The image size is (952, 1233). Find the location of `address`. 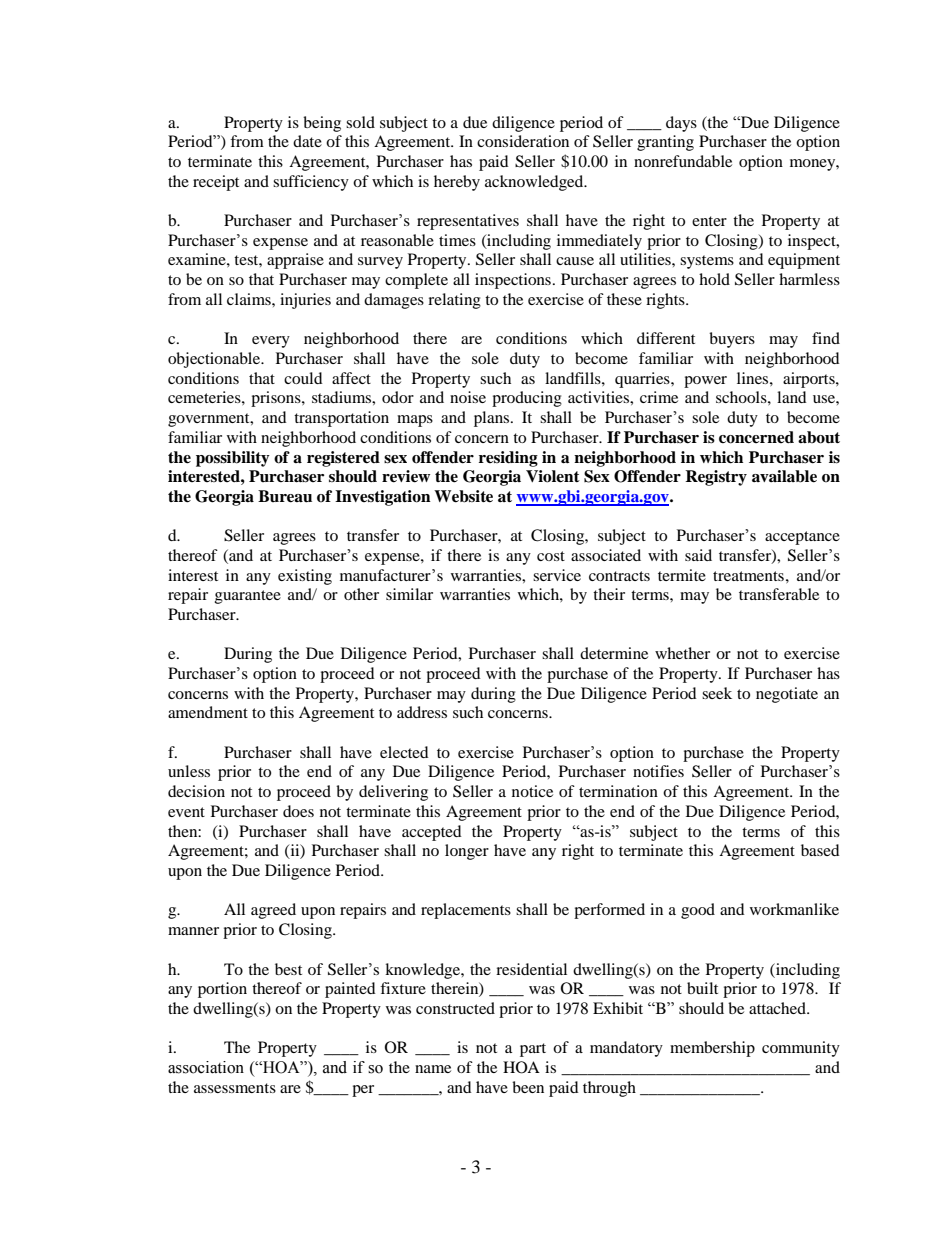

address is located at coordinates (422, 712).
